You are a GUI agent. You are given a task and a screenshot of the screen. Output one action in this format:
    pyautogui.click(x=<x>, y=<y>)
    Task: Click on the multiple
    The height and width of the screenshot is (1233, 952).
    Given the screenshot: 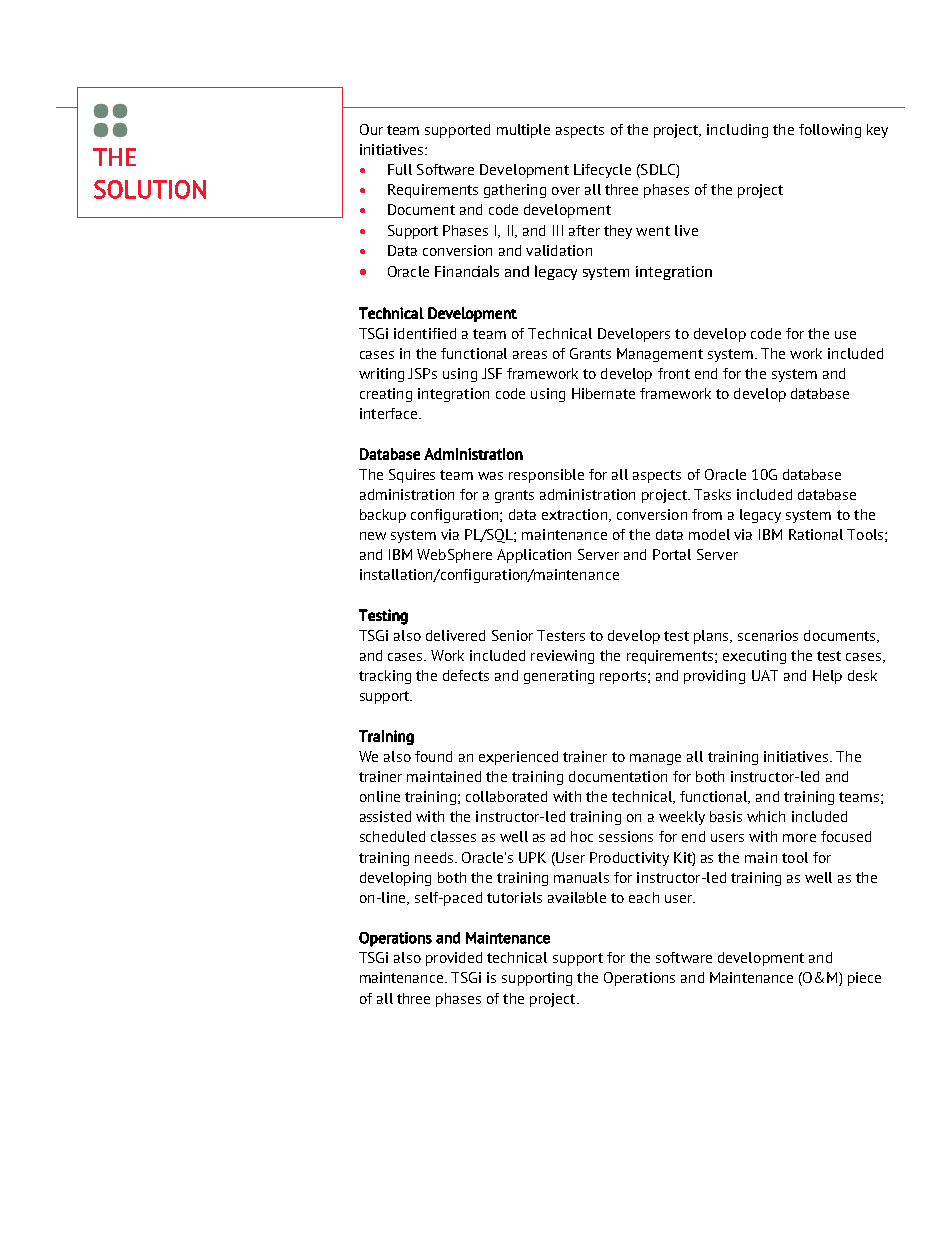 What is the action you would take?
    pyautogui.click(x=523, y=131)
